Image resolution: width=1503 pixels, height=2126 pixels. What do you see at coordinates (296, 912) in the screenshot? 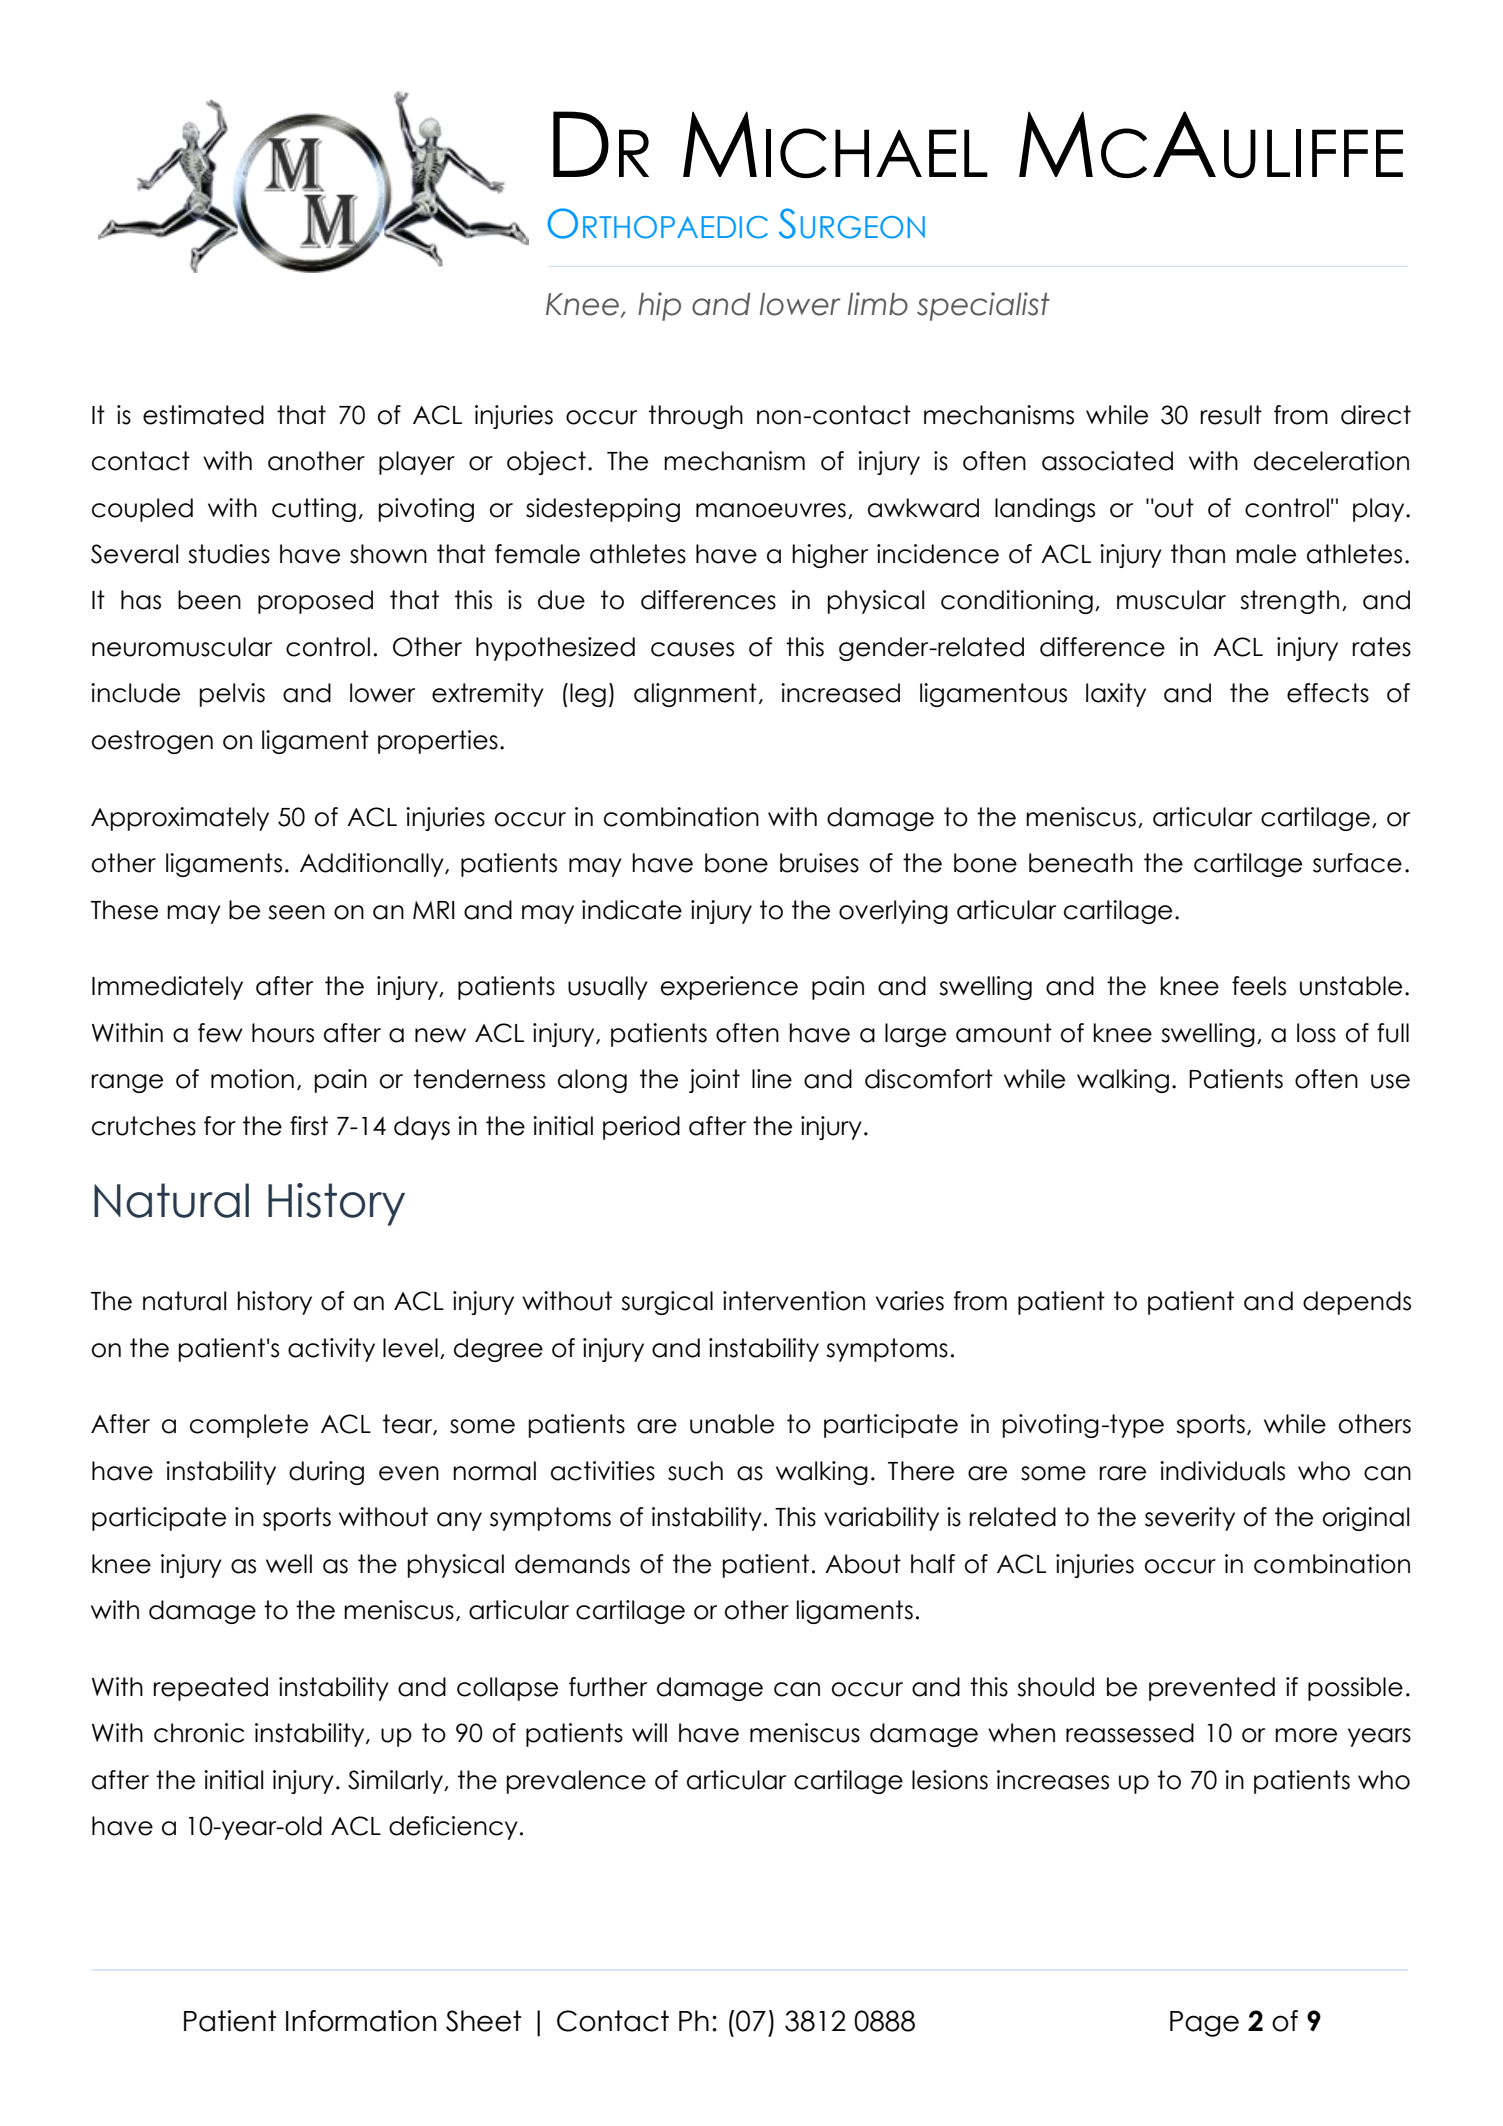
I see `seen` at bounding box center [296, 912].
